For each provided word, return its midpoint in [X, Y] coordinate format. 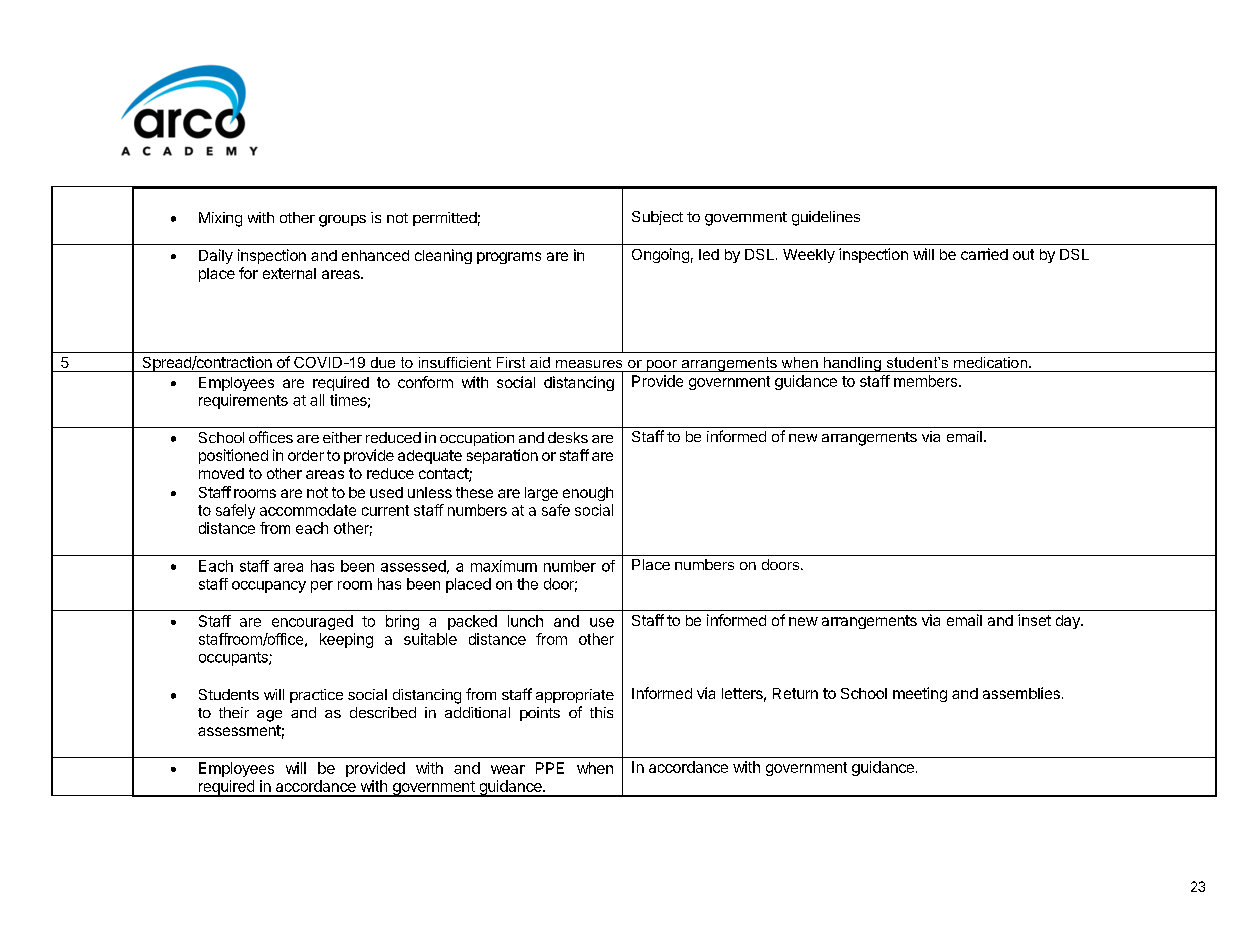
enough [588, 494]
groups [342, 221]
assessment [239, 730]
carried [984, 254]
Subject [657, 218]
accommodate [308, 510]
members [925, 381]
